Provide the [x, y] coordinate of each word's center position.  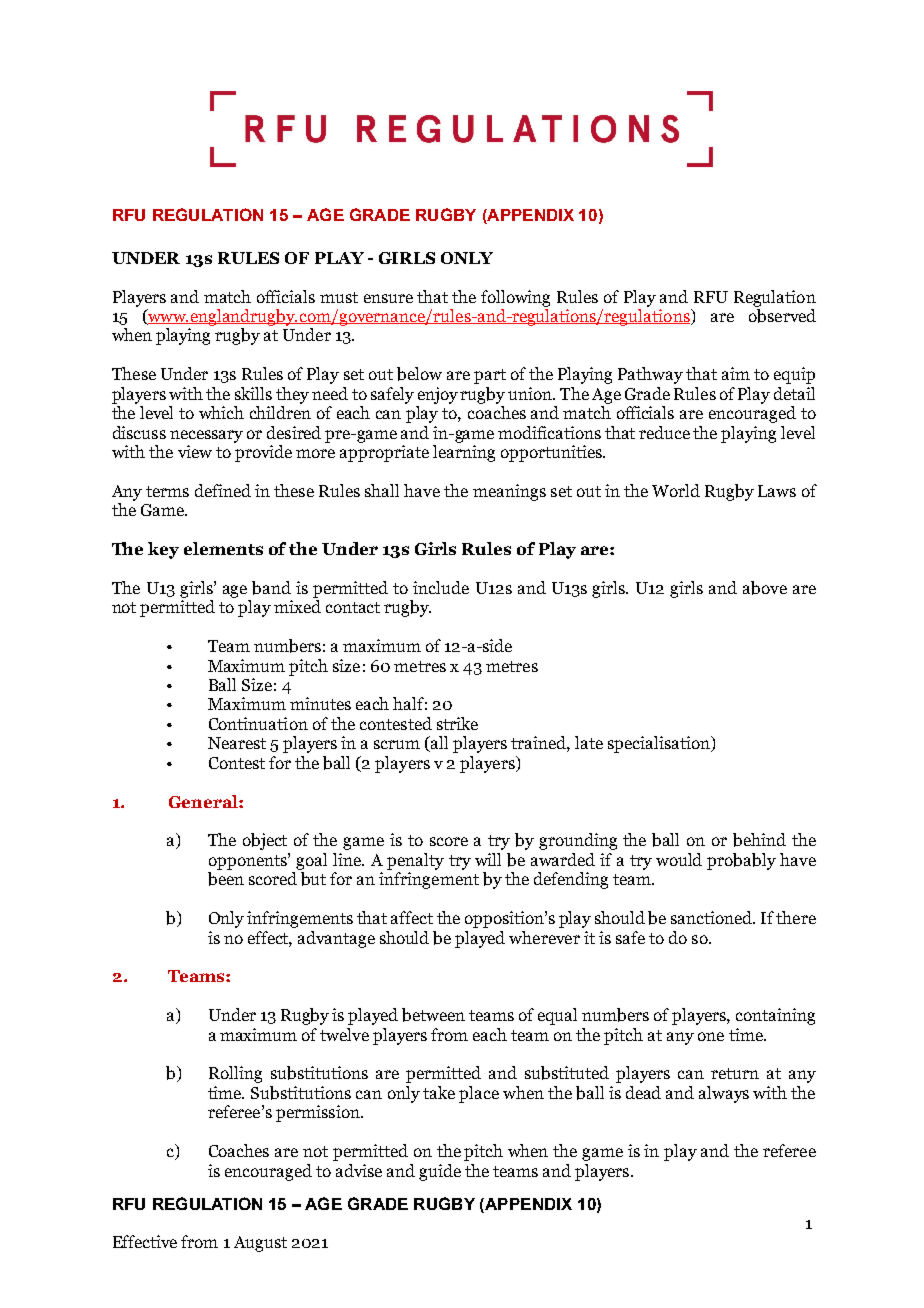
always [724, 1094]
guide [440, 1172]
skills [253, 393]
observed [782, 316]
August [260, 1244]
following [515, 298]
